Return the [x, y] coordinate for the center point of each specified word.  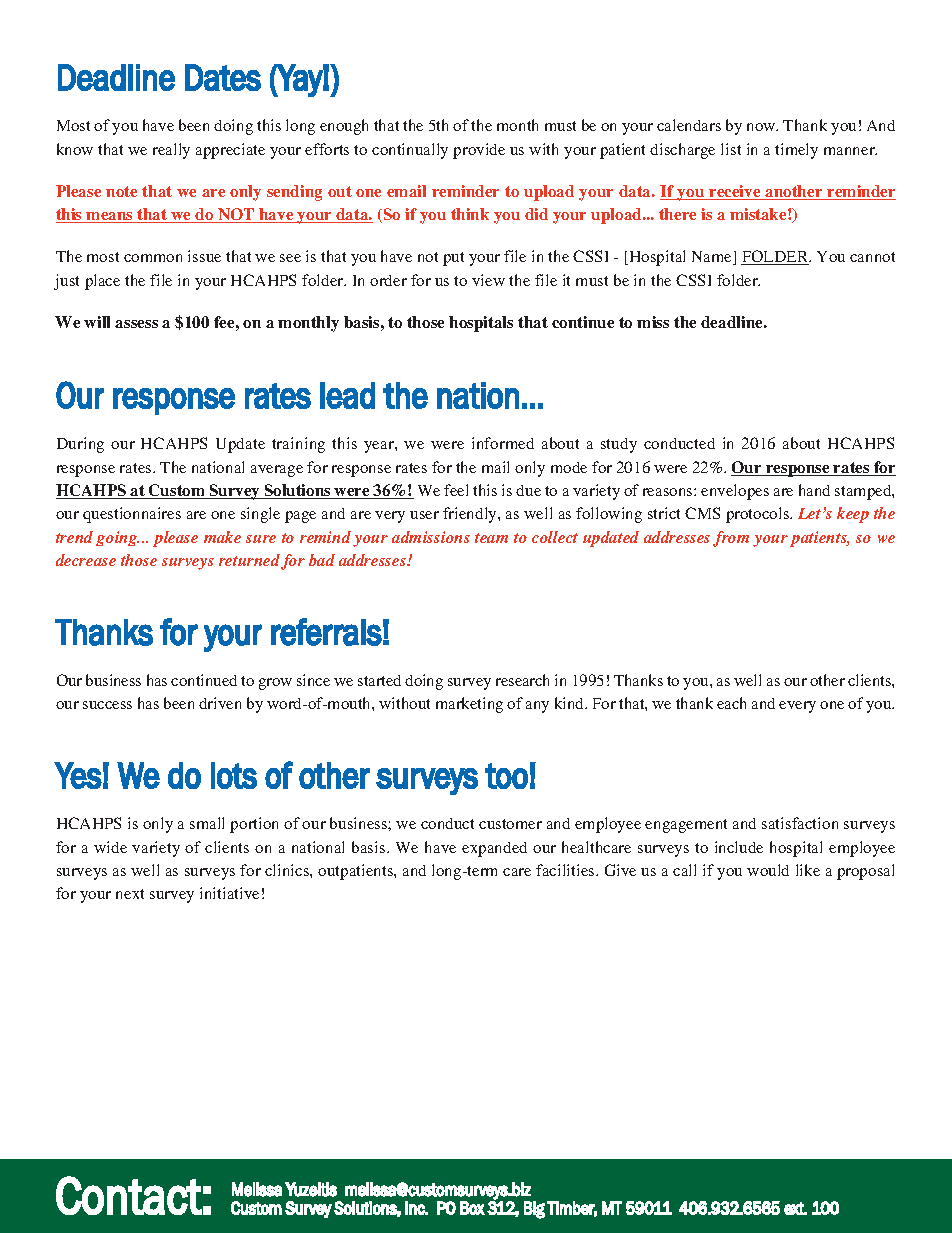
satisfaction [800, 823]
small [207, 823]
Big [534, 1210]
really [171, 151]
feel [456, 490]
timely [796, 151]
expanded [494, 849]
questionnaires [132, 515]
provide [479, 151]
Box [472, 1208]
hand [814, 490]
